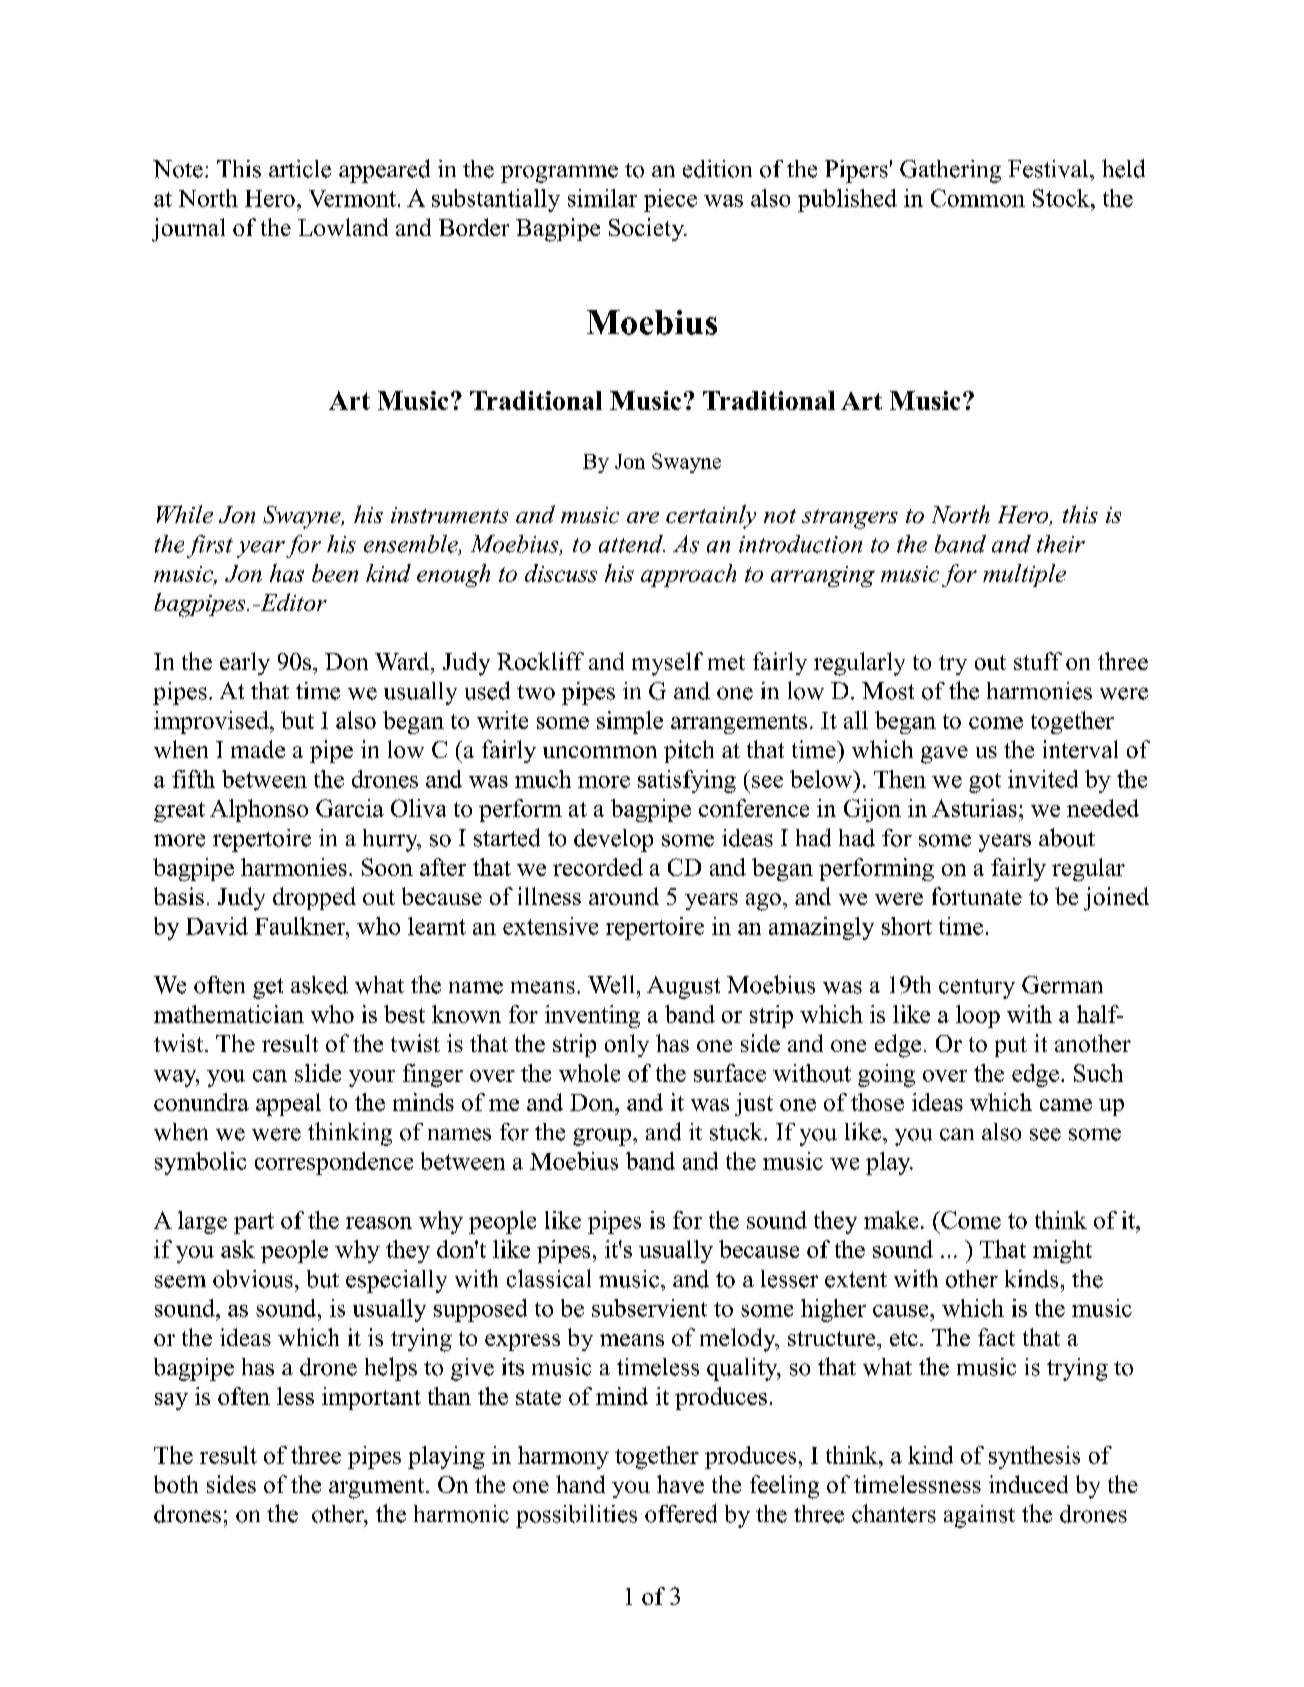 The image size is (1304, 1687). Describe the element at coordinates (632, 544) in the document. I see `attend` at that location.
